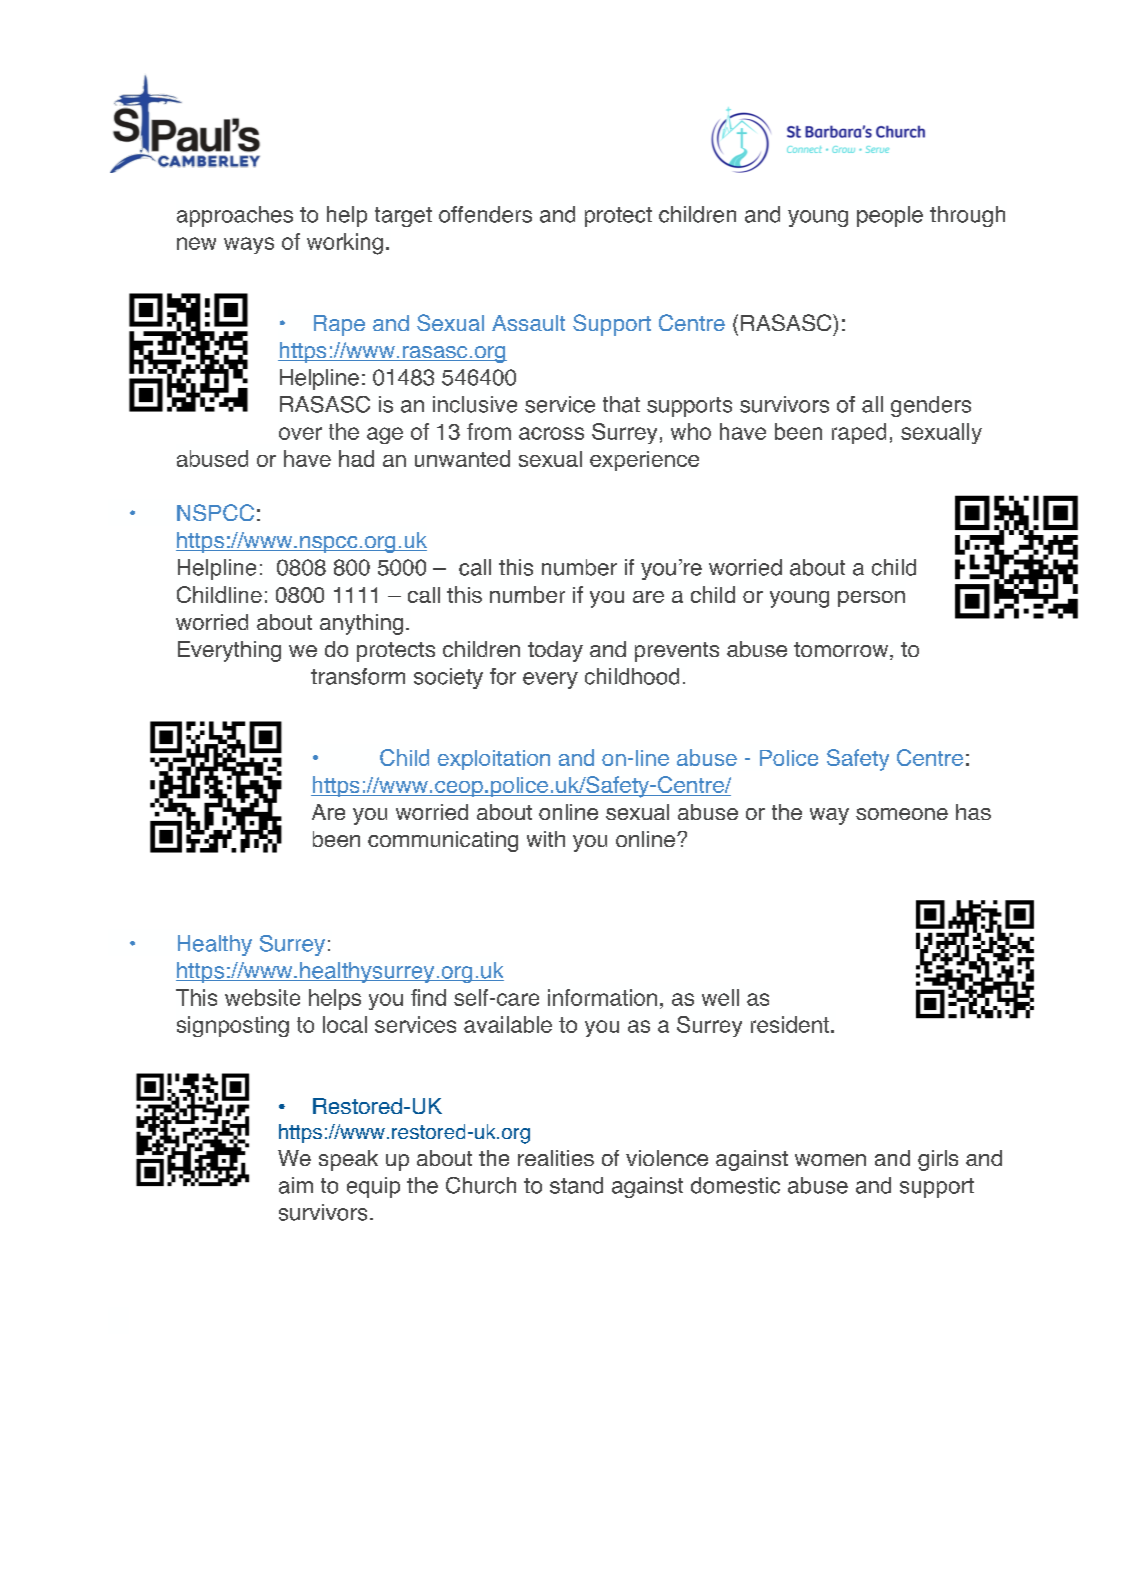  What do you see at coordinates (556, 1158) in the page?
I see `realities` at bounding box center [556, 1158].
